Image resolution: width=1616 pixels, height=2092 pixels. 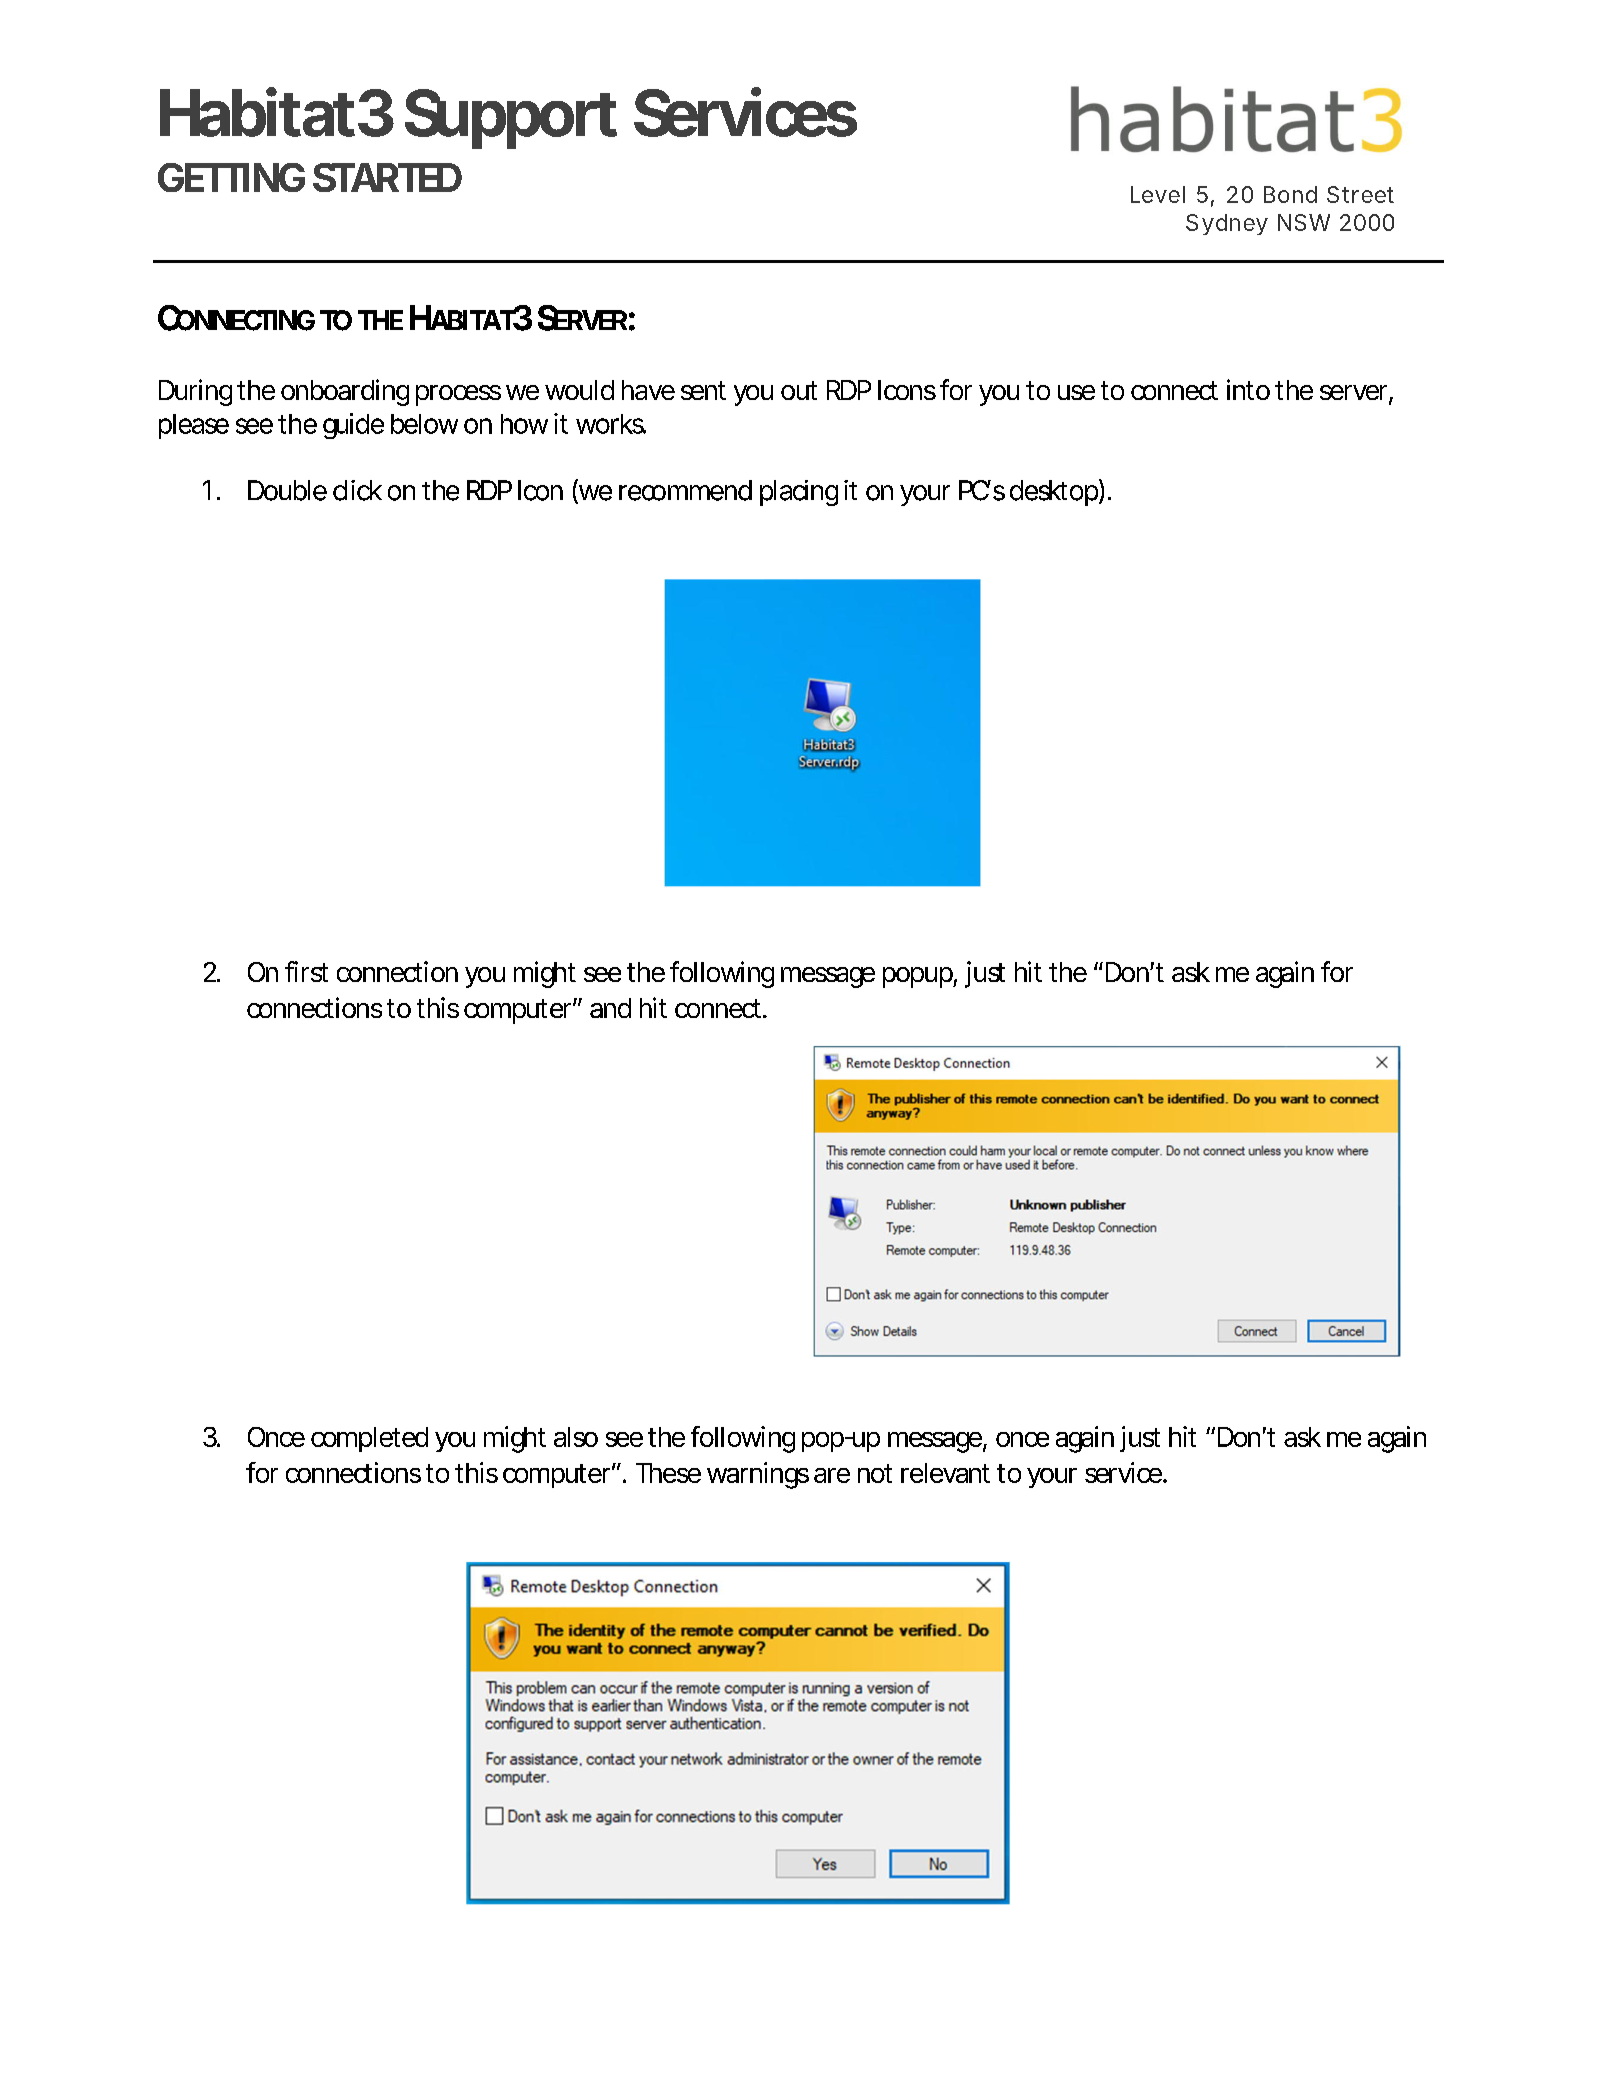 I want to click on relevant, so click(x=945, y=1473).
